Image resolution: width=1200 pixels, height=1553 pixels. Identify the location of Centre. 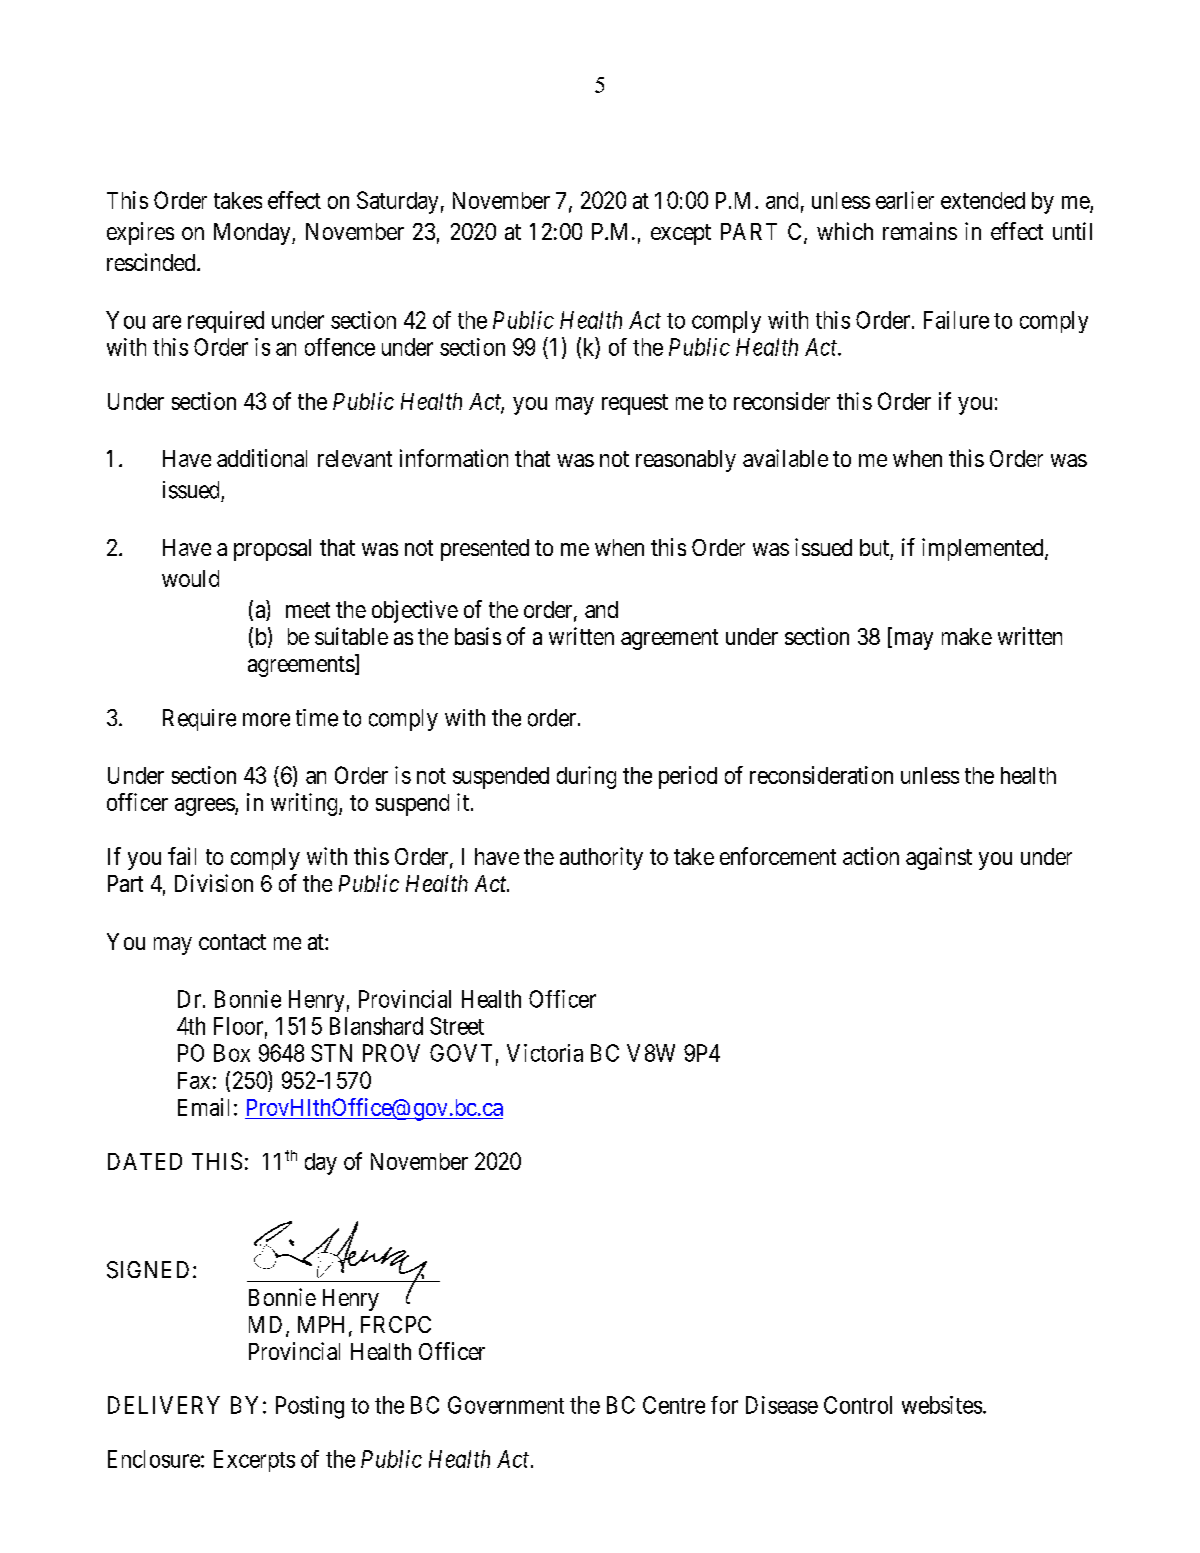
(674, 1405).
